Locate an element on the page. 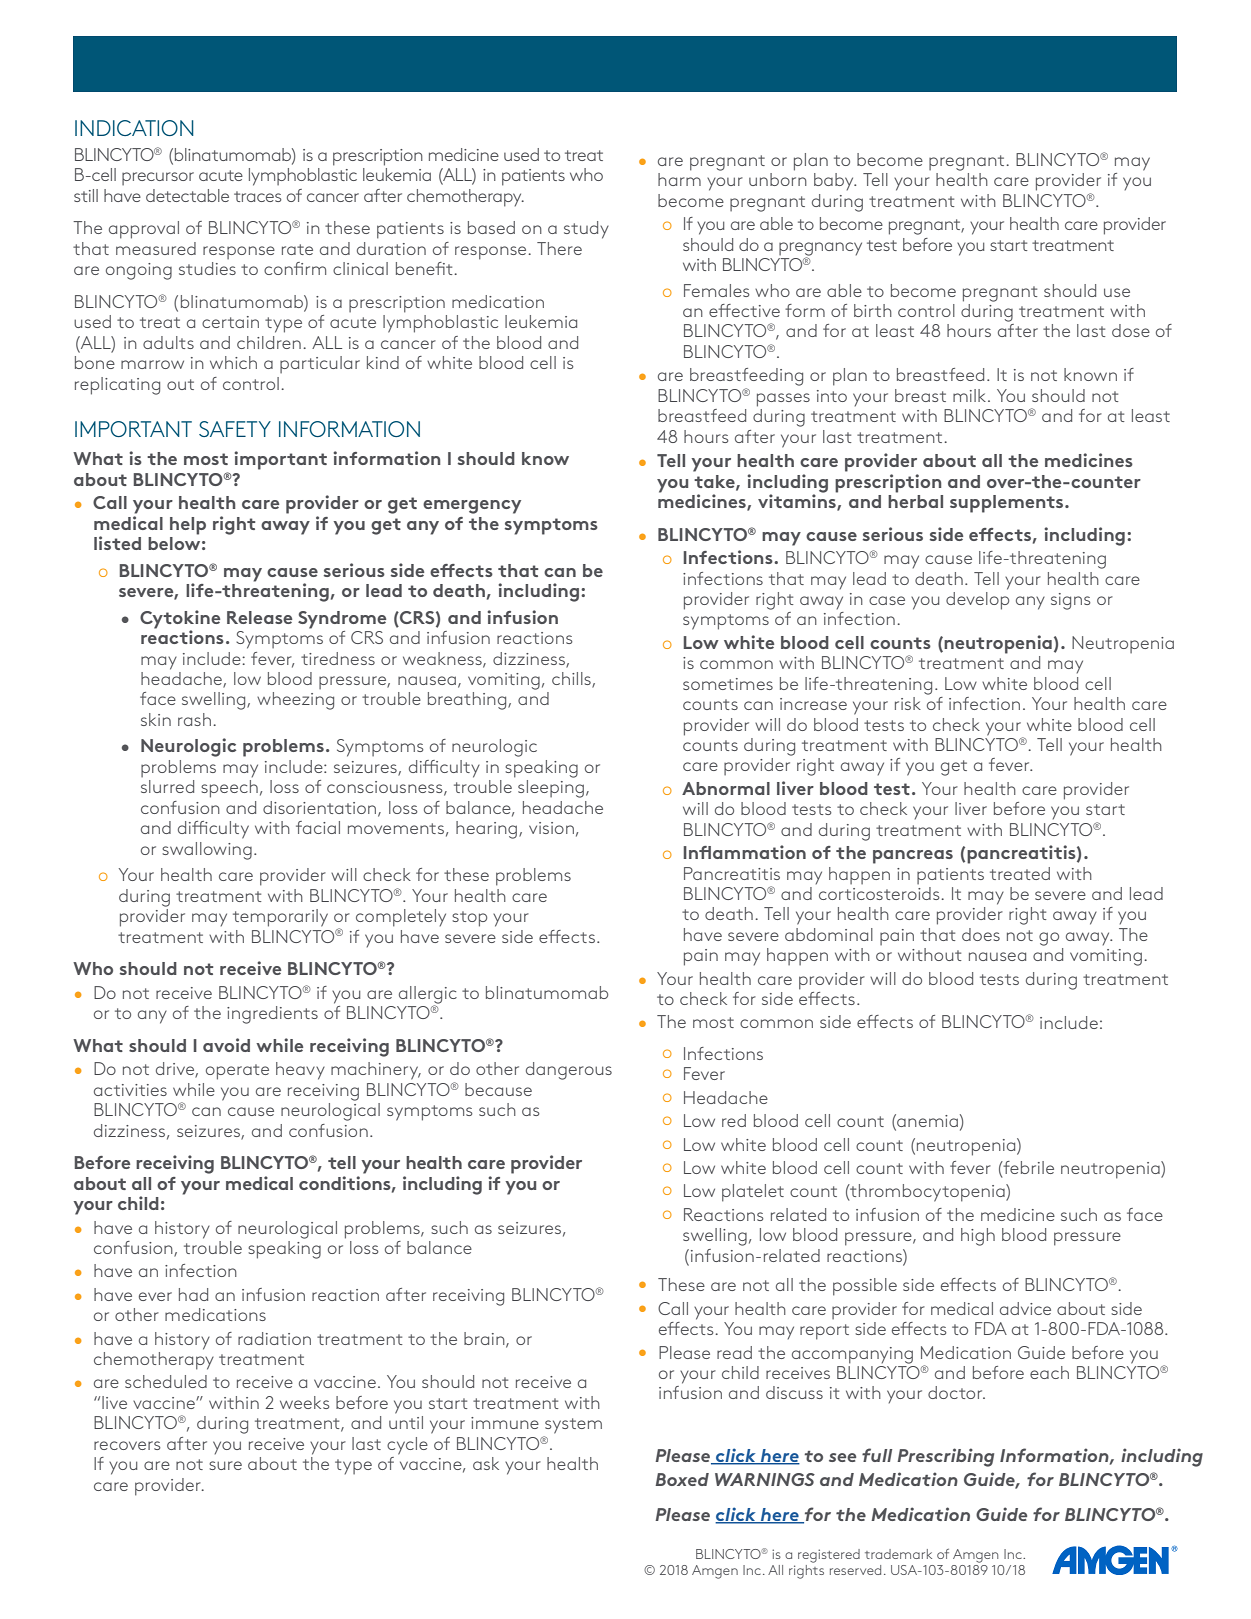 The width and height of the document is (1251, 1619). chills is located at coordinates (572, 680).
